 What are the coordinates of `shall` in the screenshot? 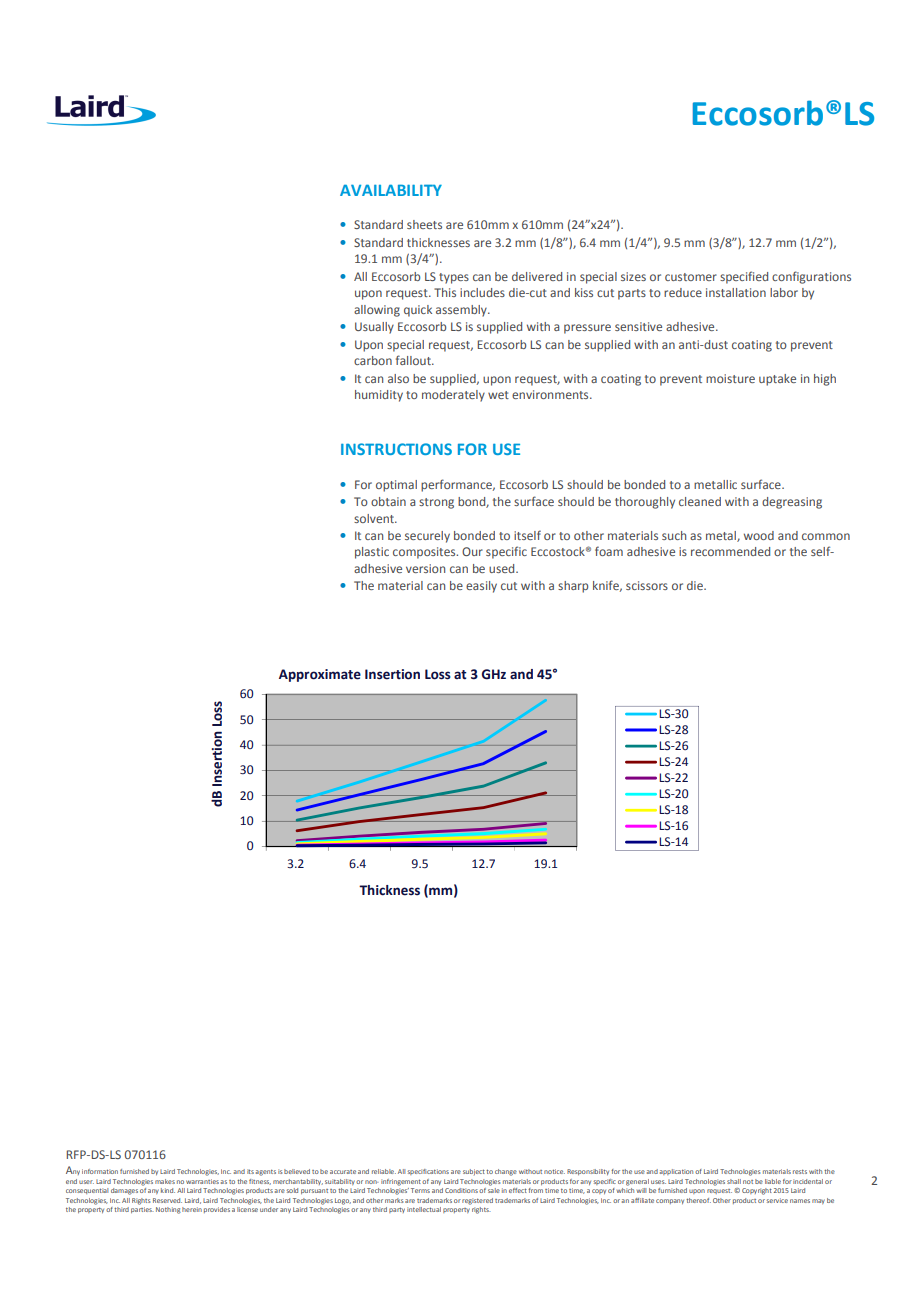 It's located at (734, 1181).
